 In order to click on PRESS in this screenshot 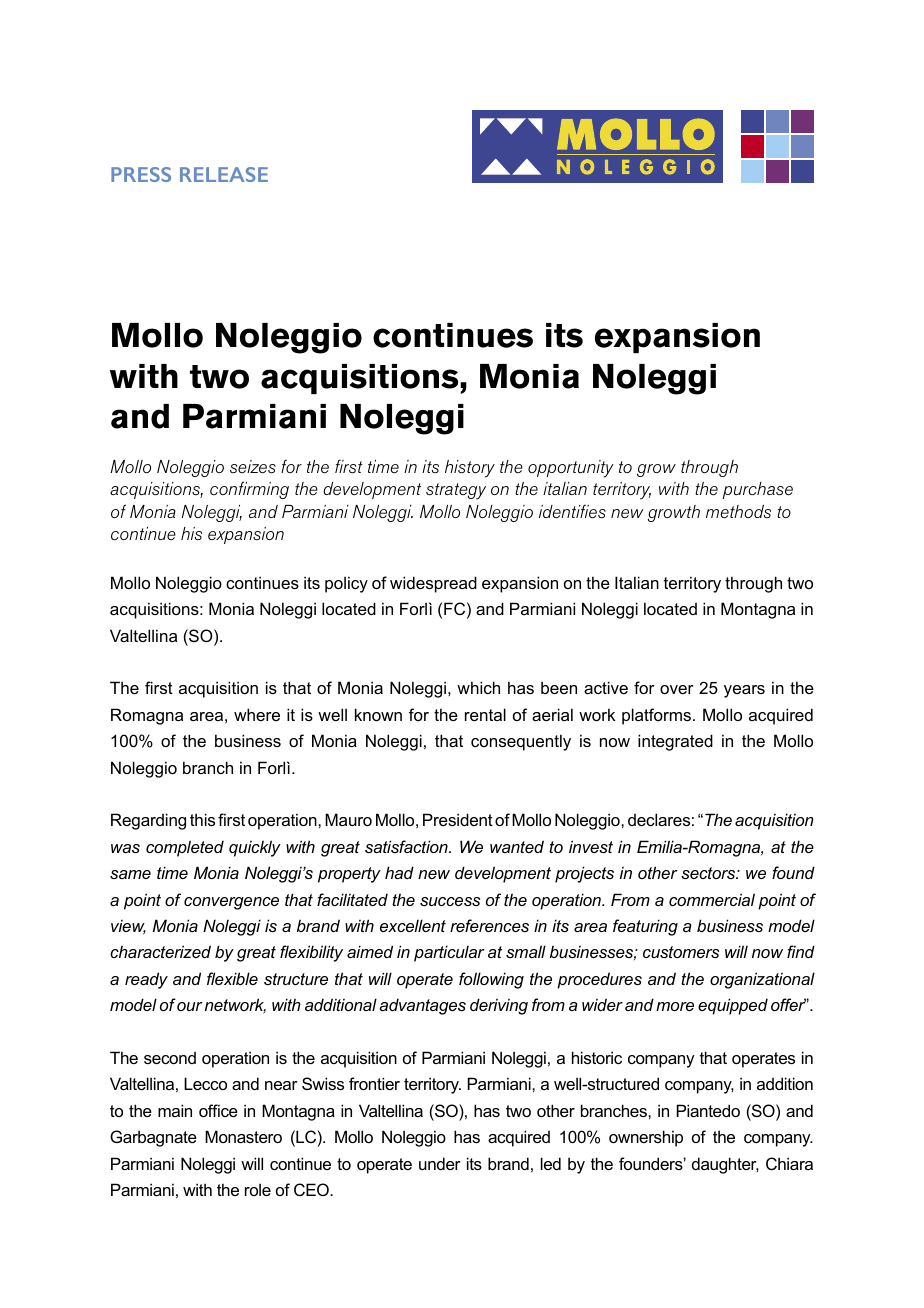, I will do `click(141, 174)`.
